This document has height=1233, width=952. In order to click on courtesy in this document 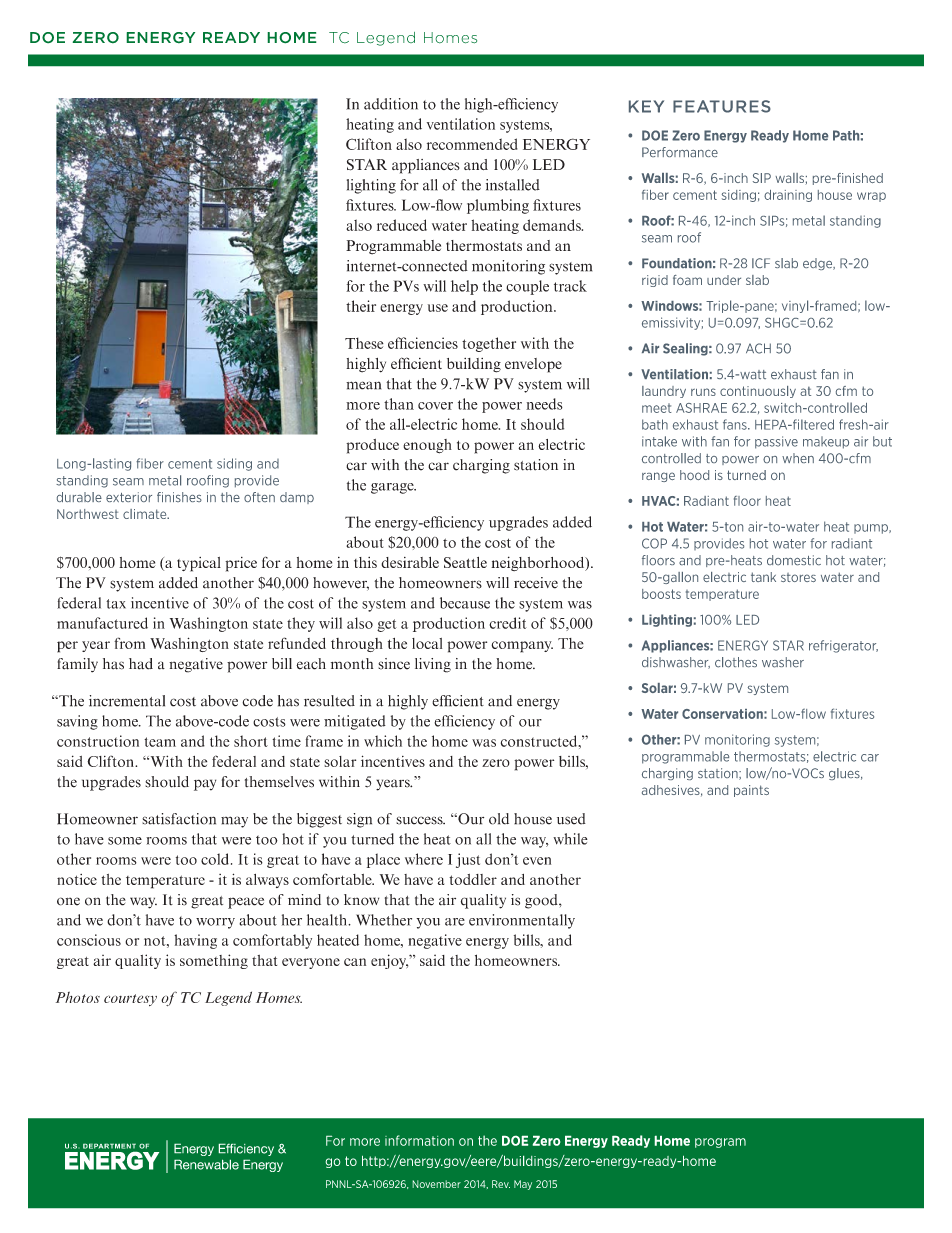, I will do `click(130, 1000)`.
